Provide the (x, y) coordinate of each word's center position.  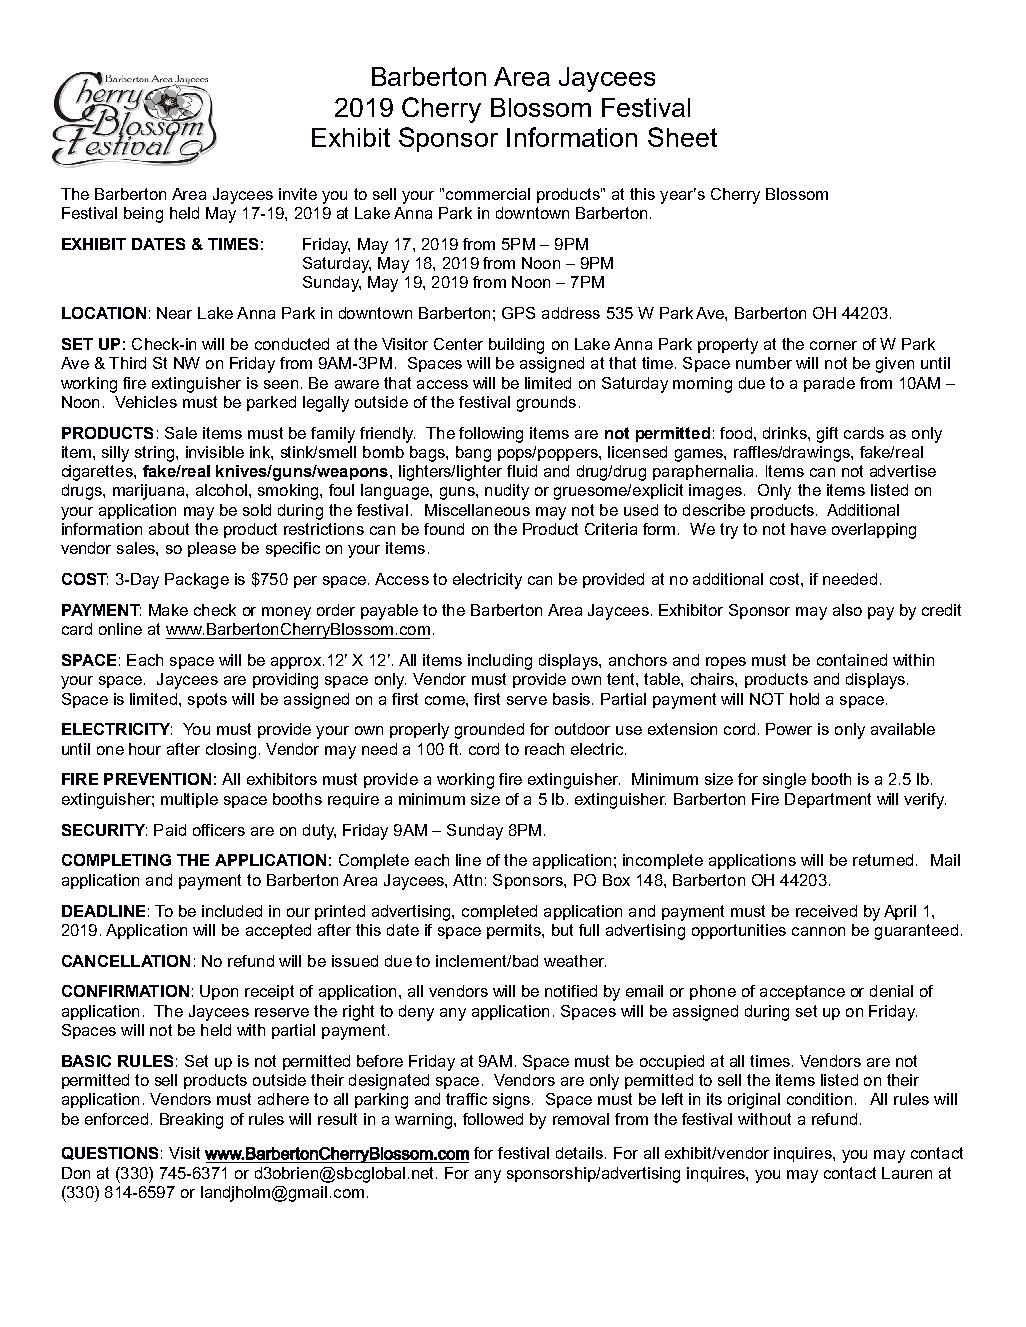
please (212, 549)
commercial (488, 194)
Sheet (682, 137)
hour (145, 749)
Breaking (191, 1121)
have (808, 529)
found (444, 529)
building (516, 346)
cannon (818, 931)
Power (789, 729)
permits (515, 931)
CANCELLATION (126, 961)
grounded (489, 731)
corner (833, 345)
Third (127, 363)
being (143, 215)
